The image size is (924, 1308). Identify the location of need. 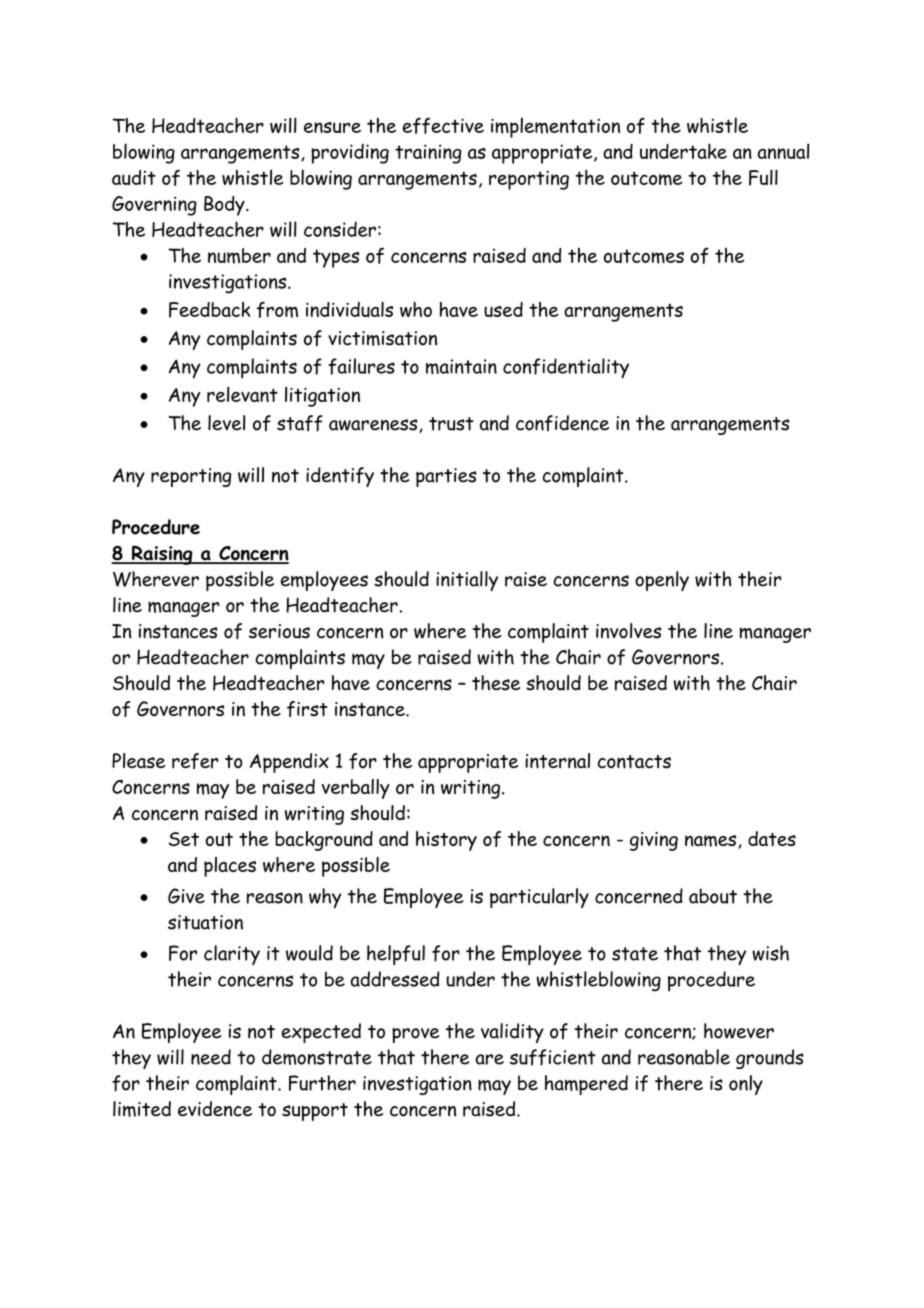
(211, 1057).
